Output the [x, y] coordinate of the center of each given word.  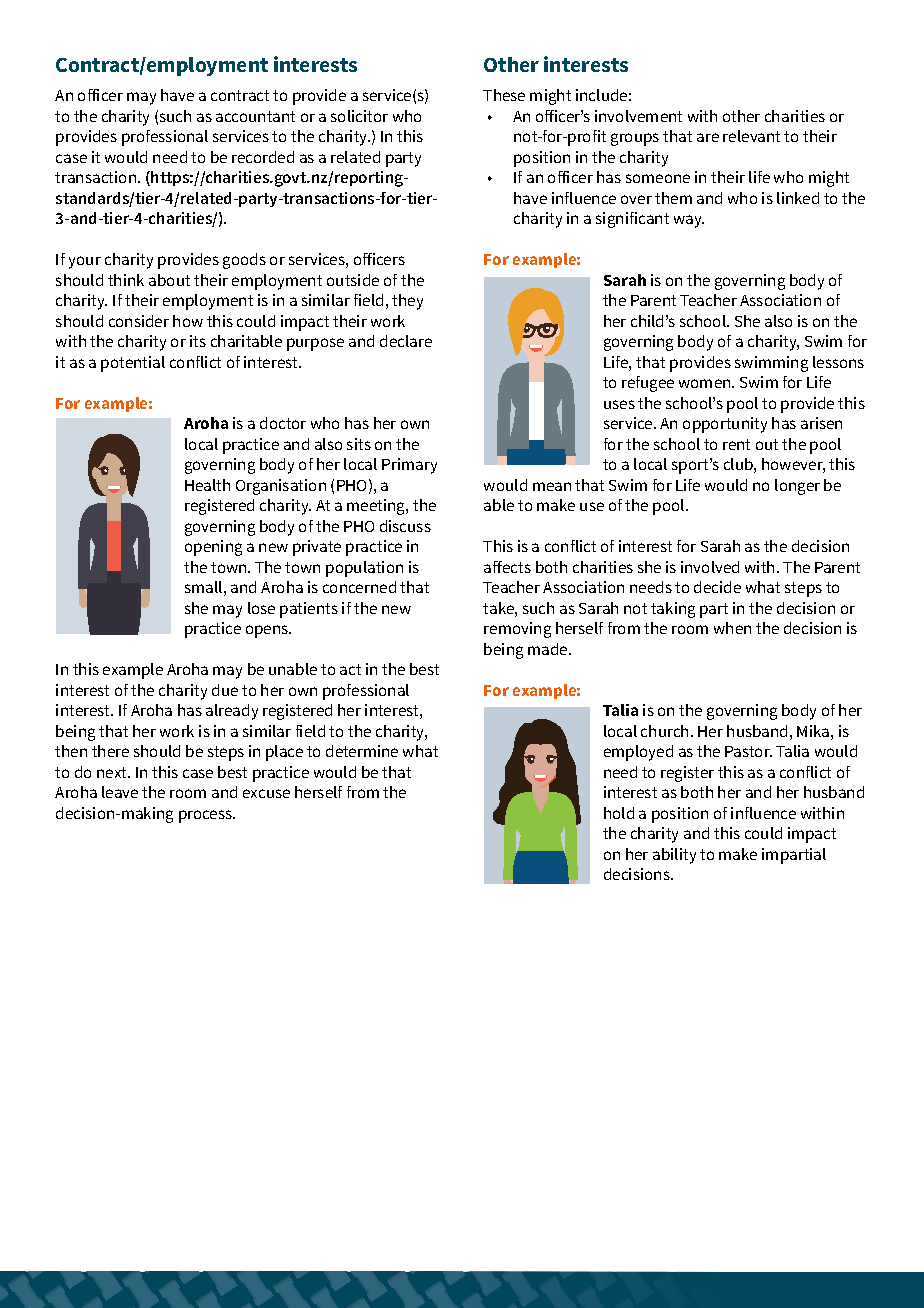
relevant [751, 136]
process [207, 816]
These [504, 95]
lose [261, 608]
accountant [255, 116]
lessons [838, 362]
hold [619, 813]
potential [133, 364]
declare [406, 341]
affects [507, 567]
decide [717, 587]
